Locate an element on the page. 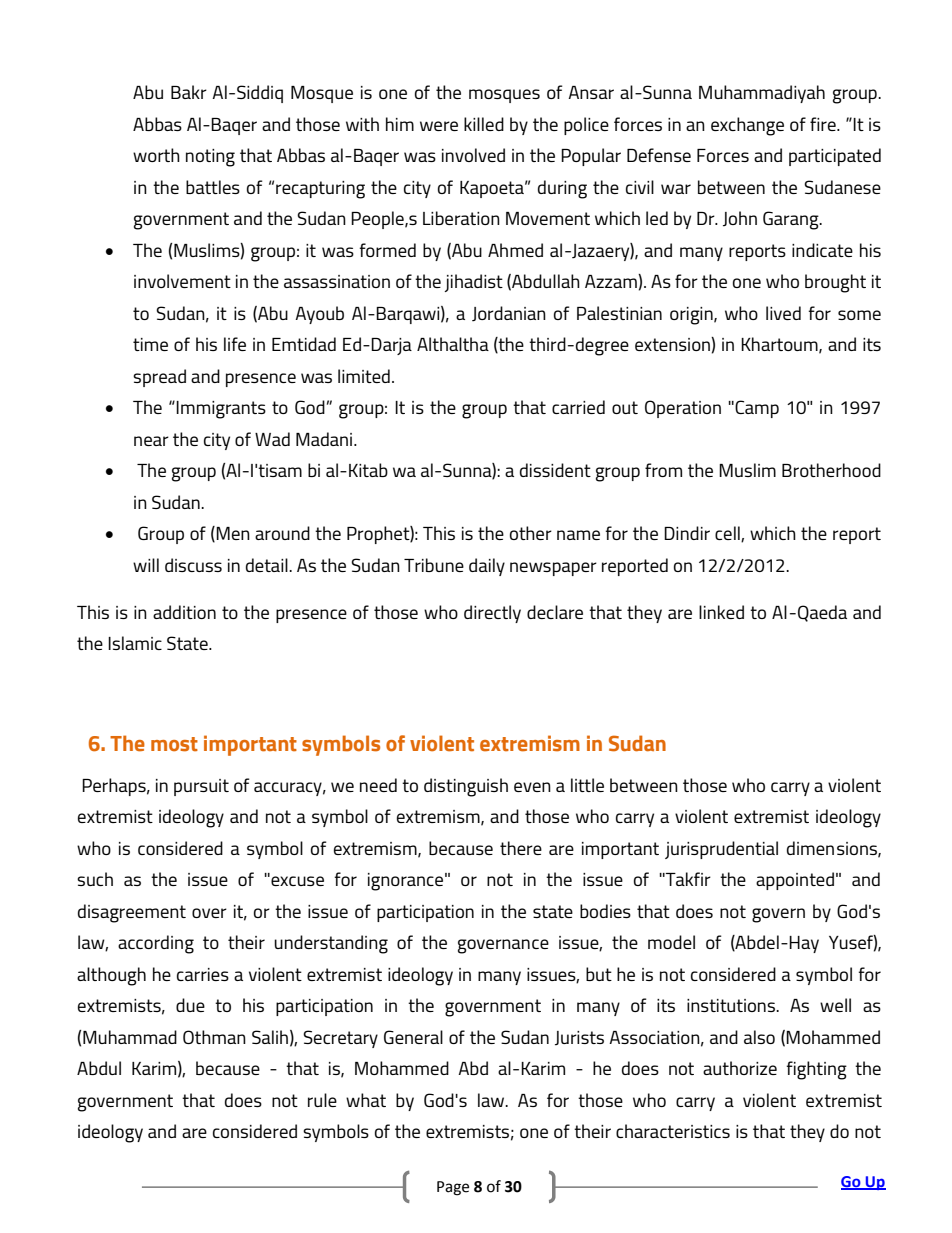 The image size is (952, 1233). characteristics is located at coordinates (673, 1131).
